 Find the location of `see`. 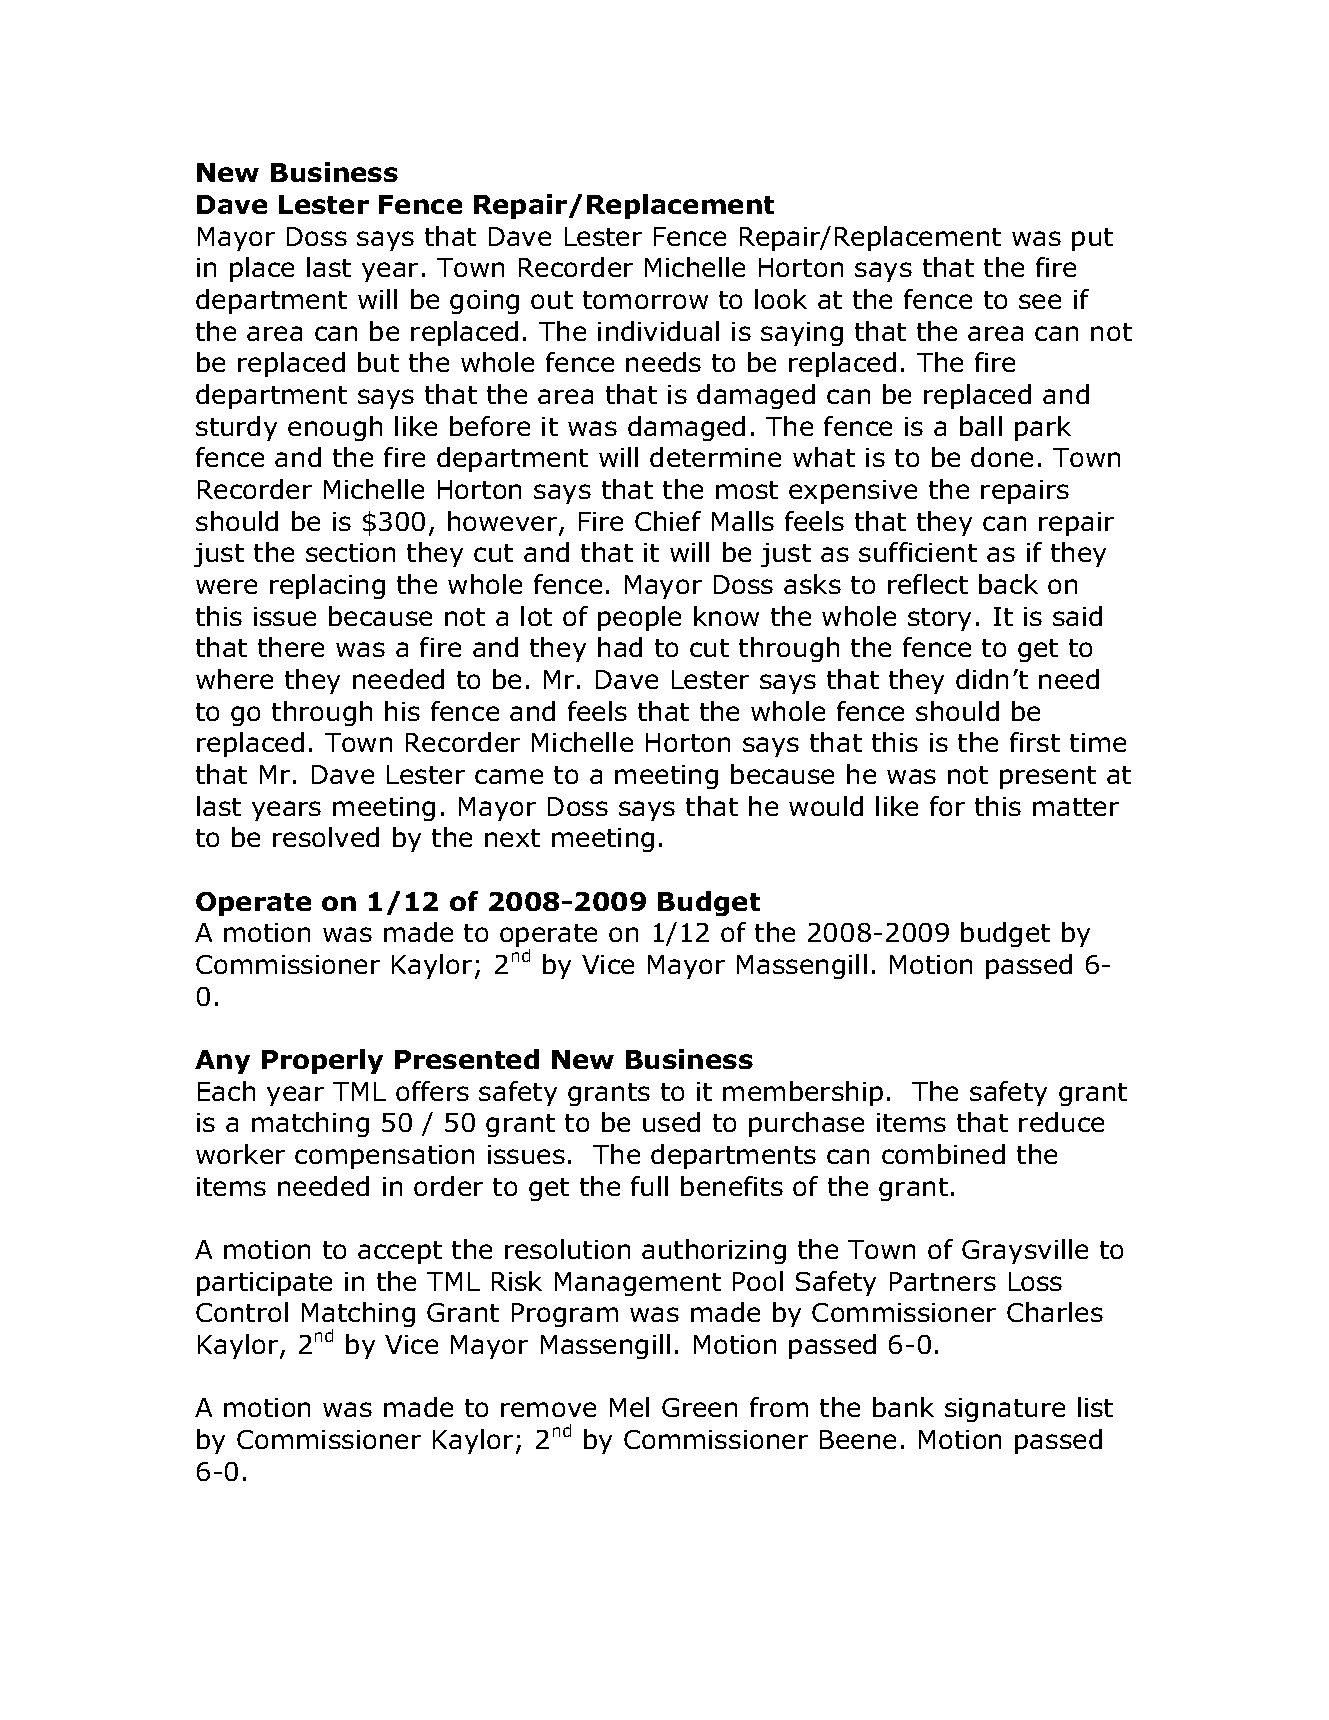

see is located at coordinates (1040, 301).
